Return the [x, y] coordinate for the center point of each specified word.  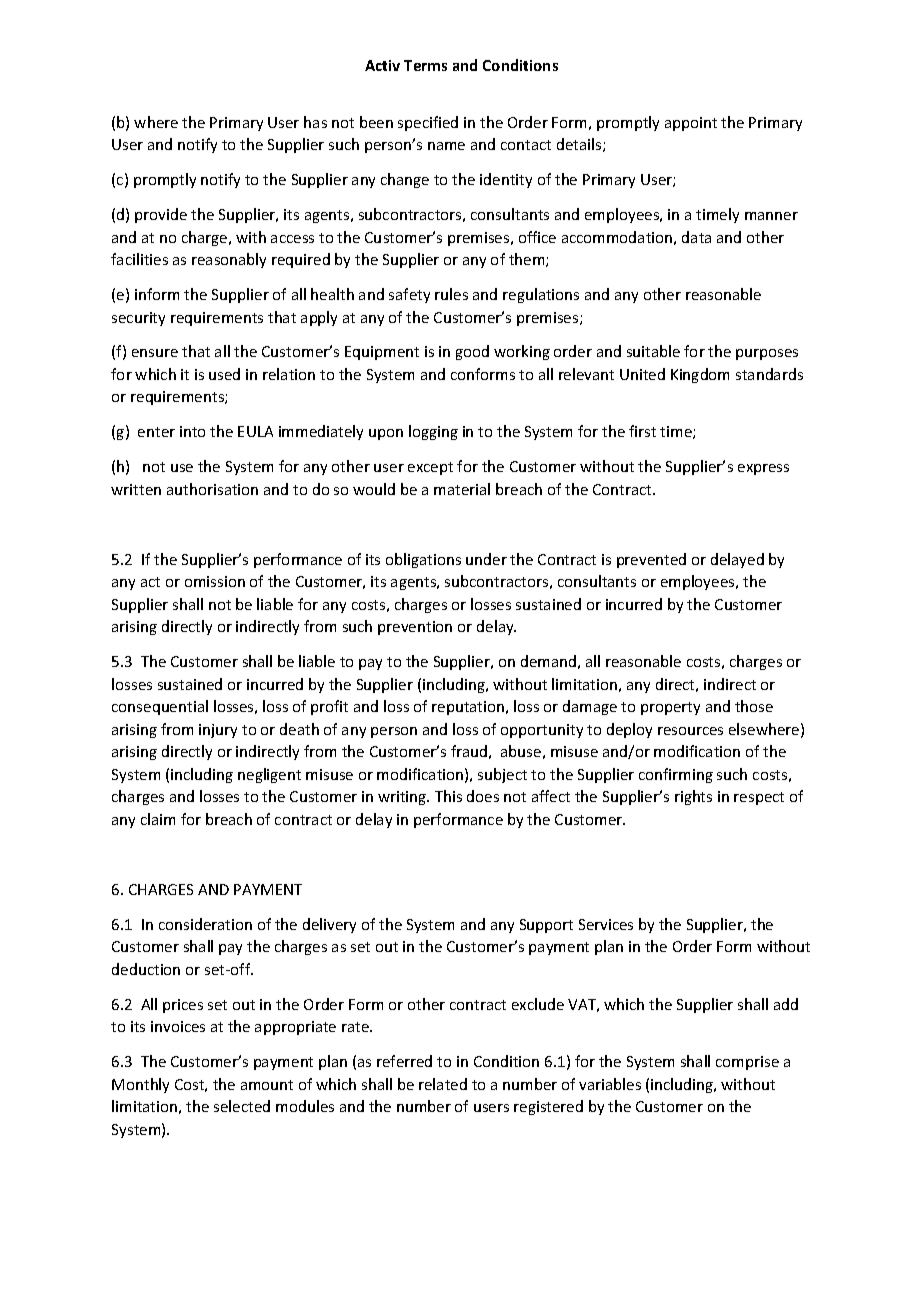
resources [690, 731]
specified [428, 123]
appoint [691, 124]
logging [433, 432]
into [192, 431]
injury [218, 731]
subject [502, 775]
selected [242, 1106]
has [315, 122]
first [642, 431]
